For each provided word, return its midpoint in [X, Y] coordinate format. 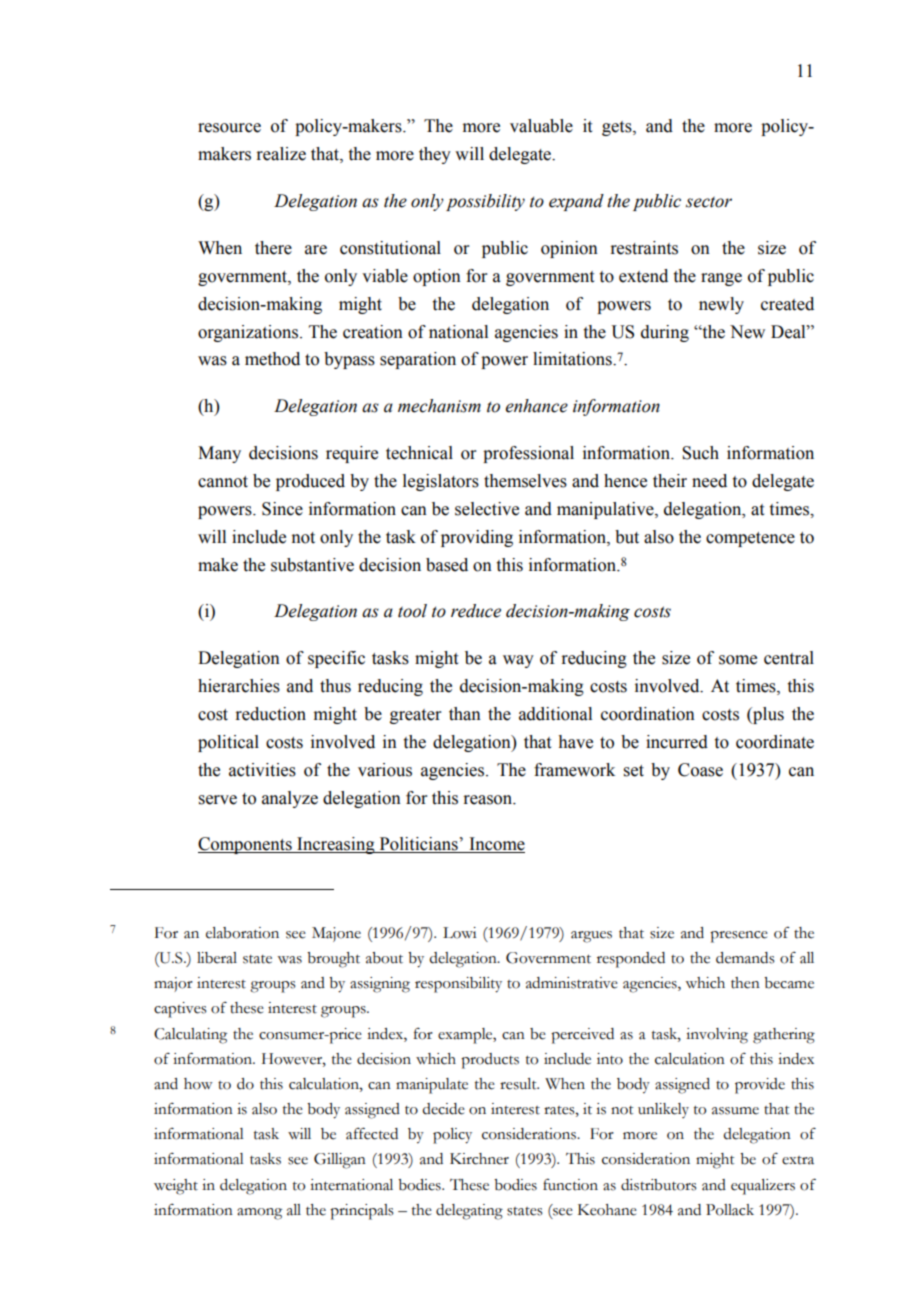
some [738, 660]
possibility [485, 202]
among [259, 1214]
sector [709, 202]
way [518, 661]
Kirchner [479, 1159]
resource [229, 128]
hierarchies [239, 686]
